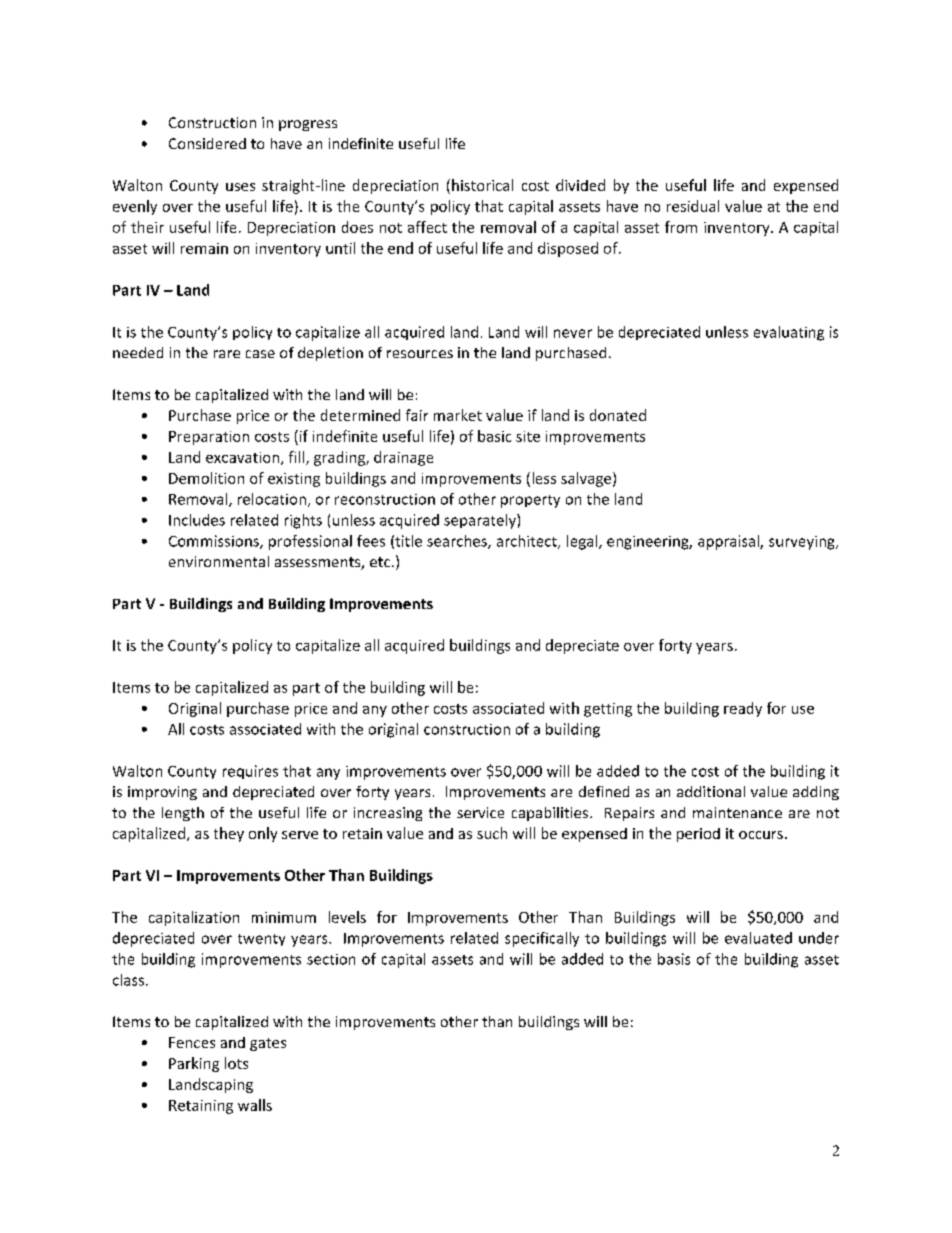 The width and height of the screenshot is (952, 1233). What do you see at coordinates (480, 812) in the screenshot?
I see `service` at bounding box center [480, 812].
